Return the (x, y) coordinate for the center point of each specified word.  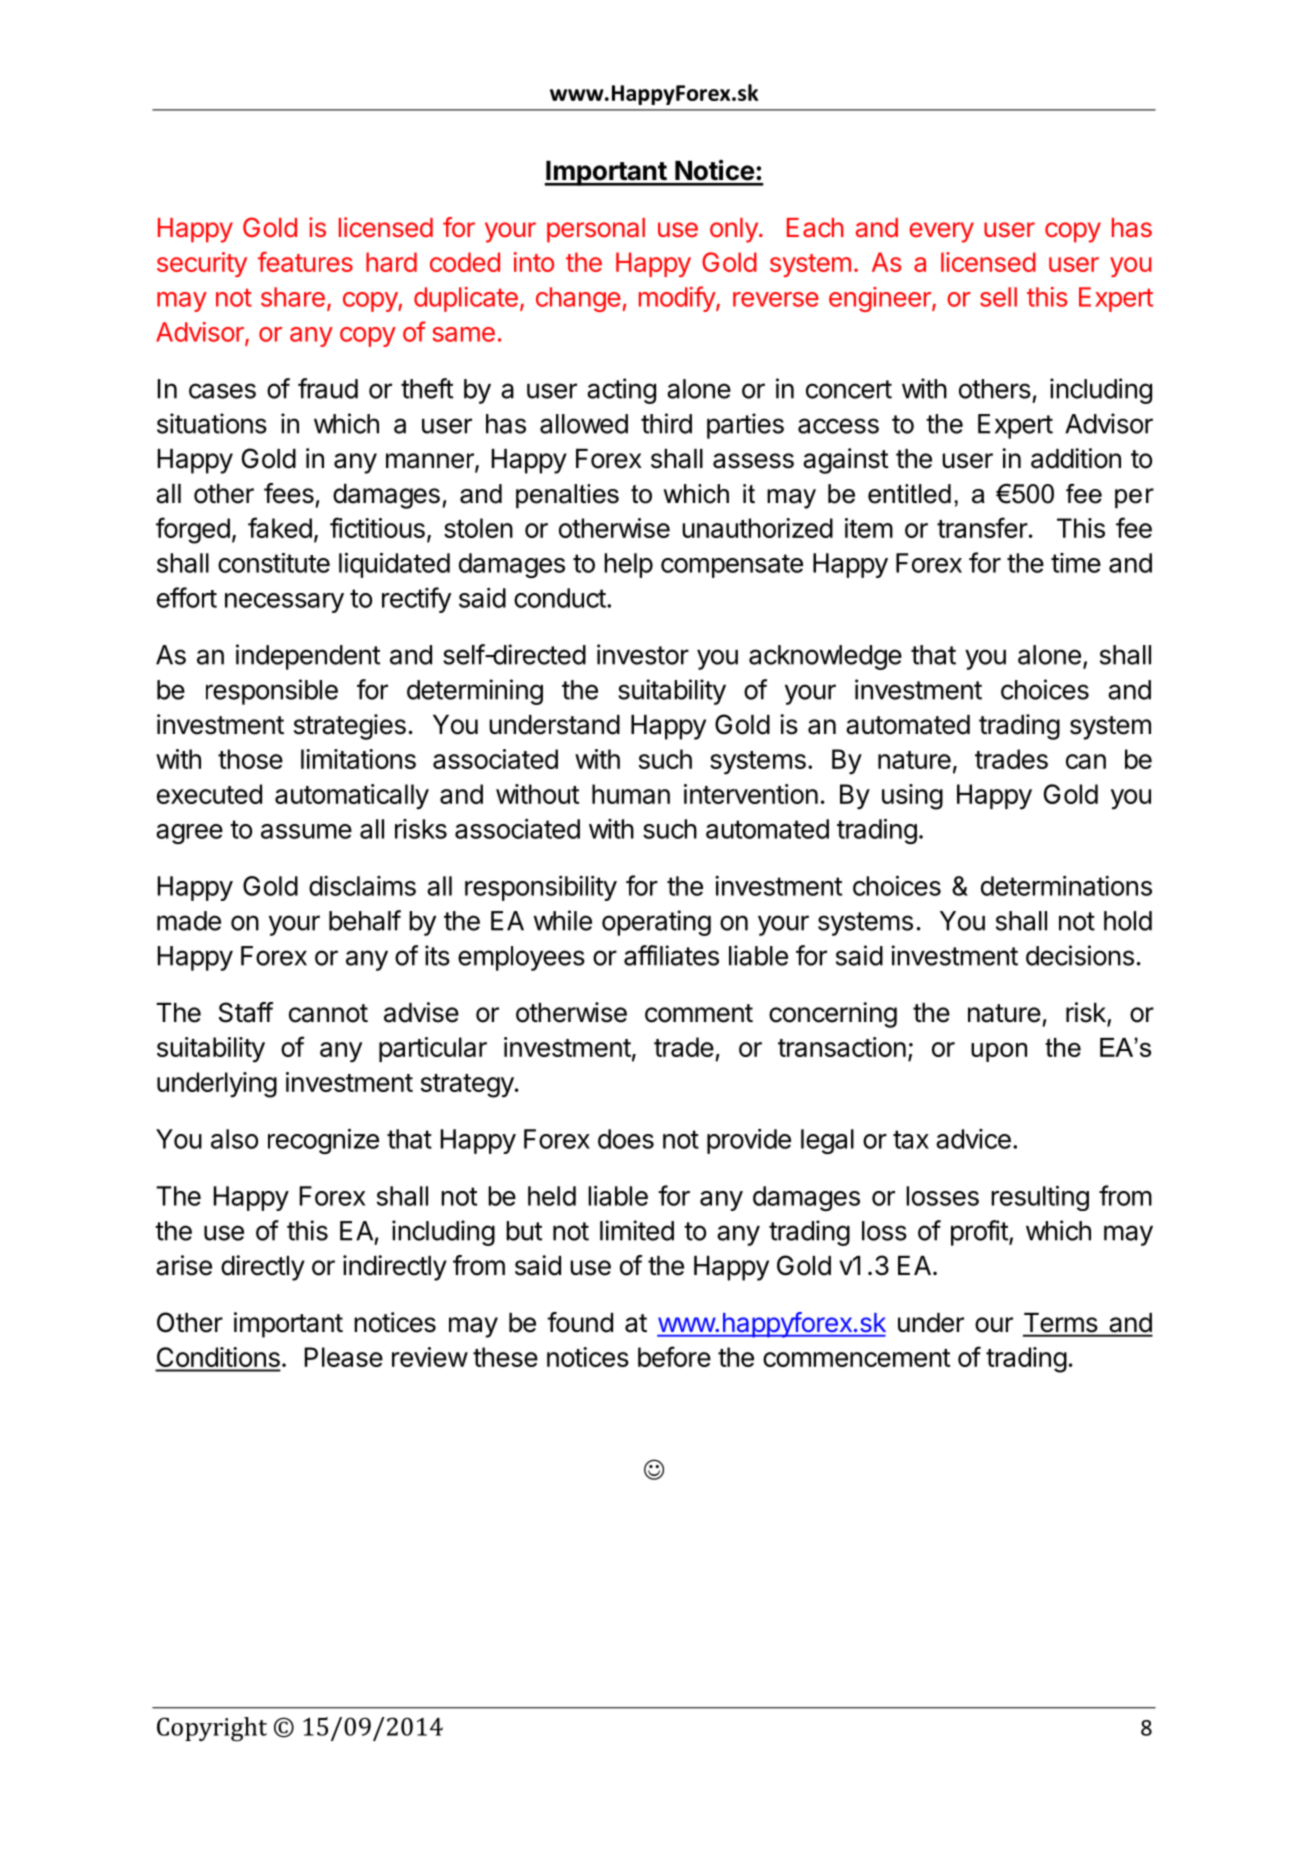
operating (656, 923)
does (626, 1139)
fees (289, 493)
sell (998, 297)
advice (973, 1139)
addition (1076, 458)
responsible (272, 692)
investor (643, 654)
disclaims (362, 886)
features (305, 262)
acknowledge (825, 657)
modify (678, 299)
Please (344, 1357)
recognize (323, 1141)
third (666, 423)
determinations (1066, 885)
